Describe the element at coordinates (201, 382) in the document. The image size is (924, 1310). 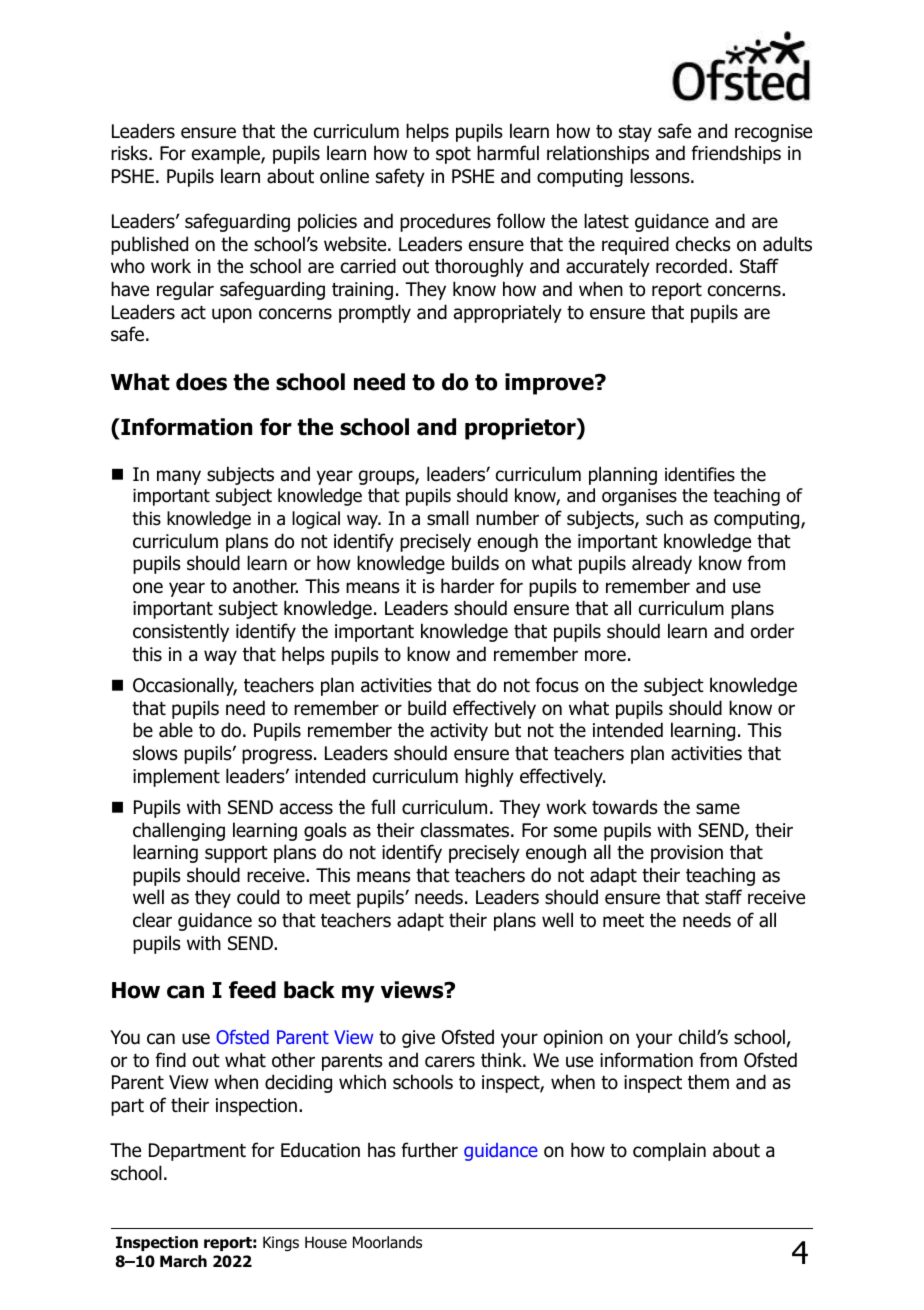
I see `does` at that location.
